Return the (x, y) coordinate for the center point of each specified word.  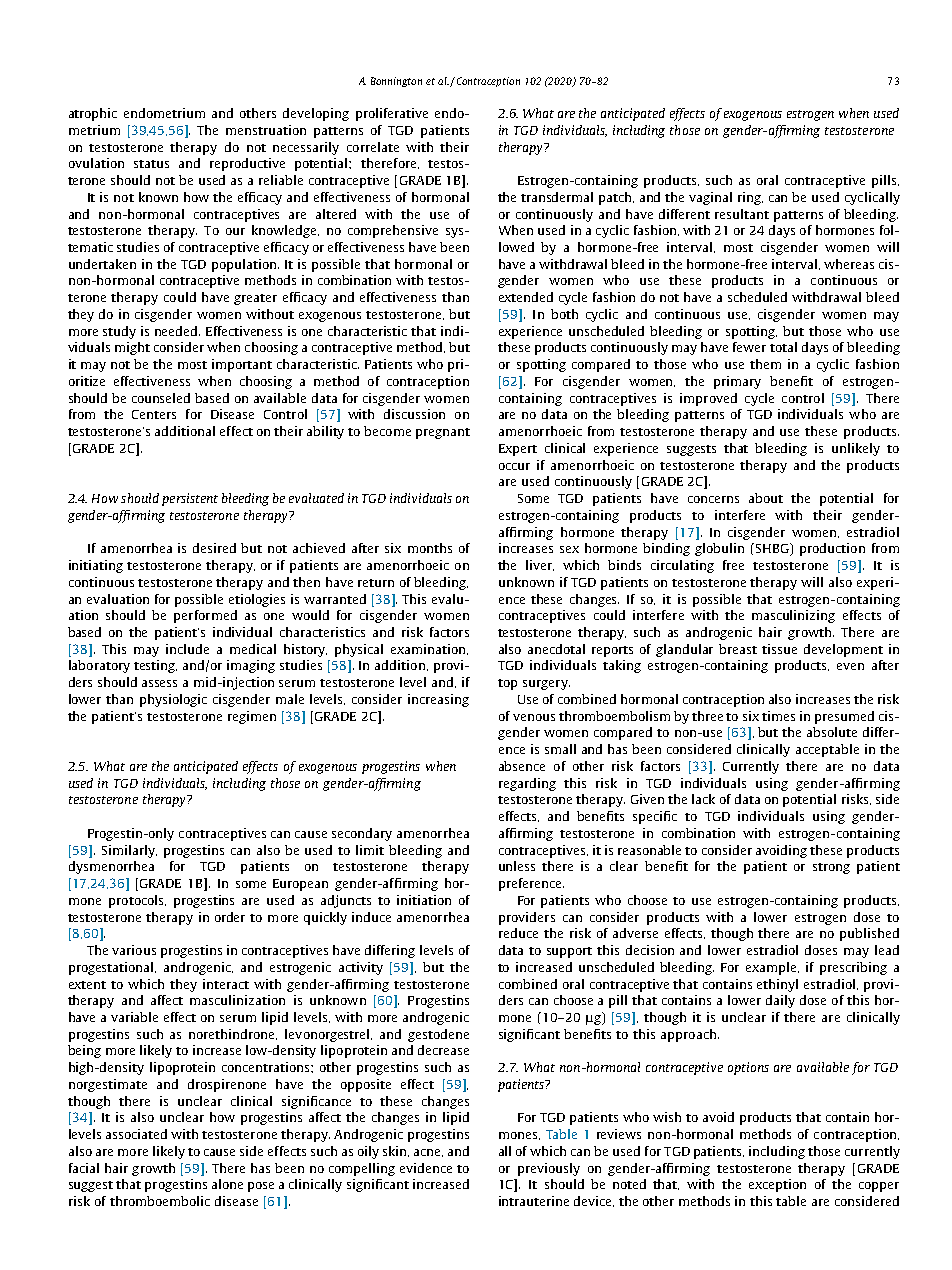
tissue (779, 649)
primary (737, 382)
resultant (742, 214)
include (187, 649)
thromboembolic (160, 1201)
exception (777, 1185)
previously (549, 1169)
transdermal (557, 197)
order (230, 917)
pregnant (443, 433)
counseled (161, 398)
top (507, 684)
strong (831, 868)
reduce (518, 933)
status (151, 164)
